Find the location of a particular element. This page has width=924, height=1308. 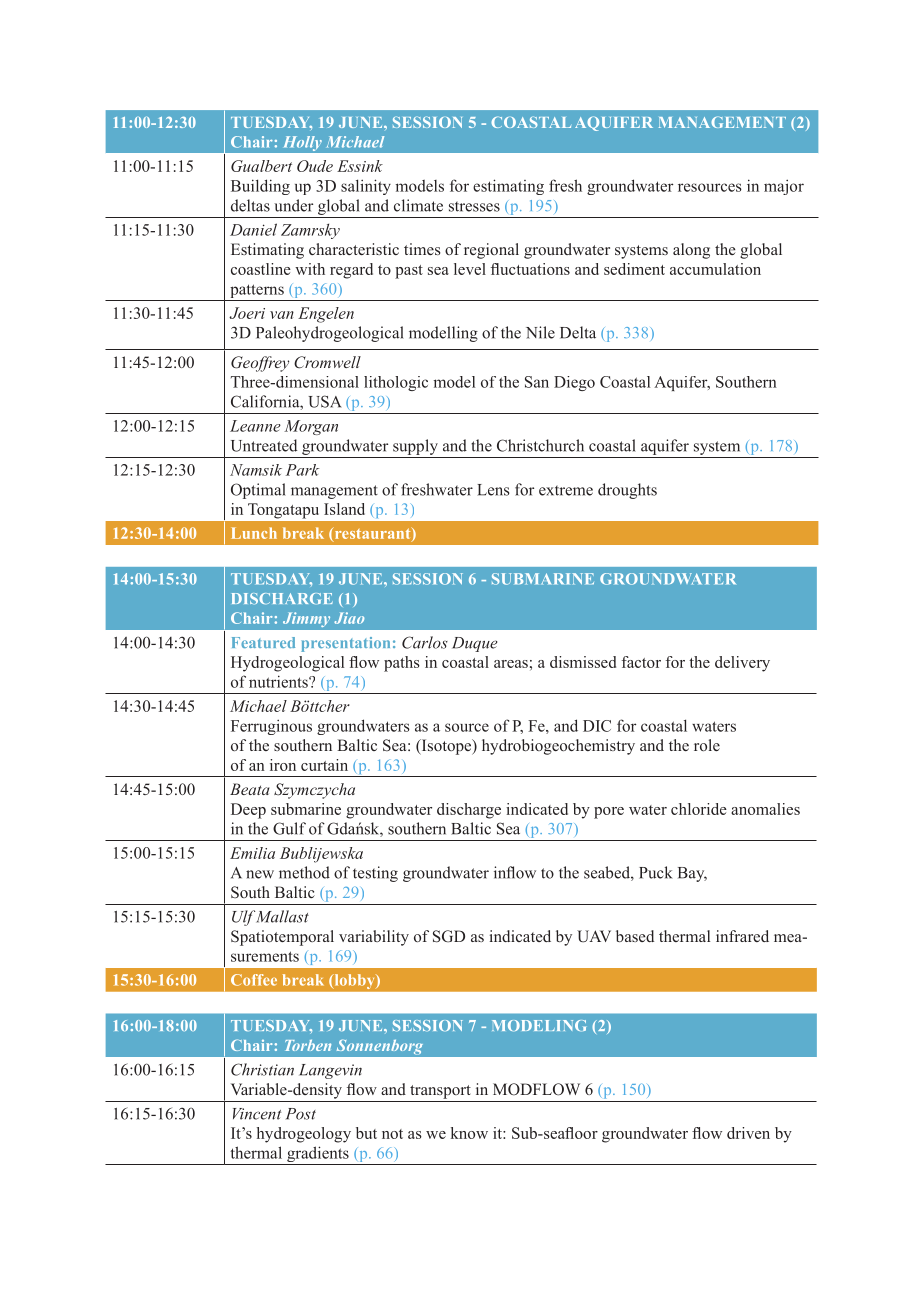

droughts is located at coordinates (627, 491).
